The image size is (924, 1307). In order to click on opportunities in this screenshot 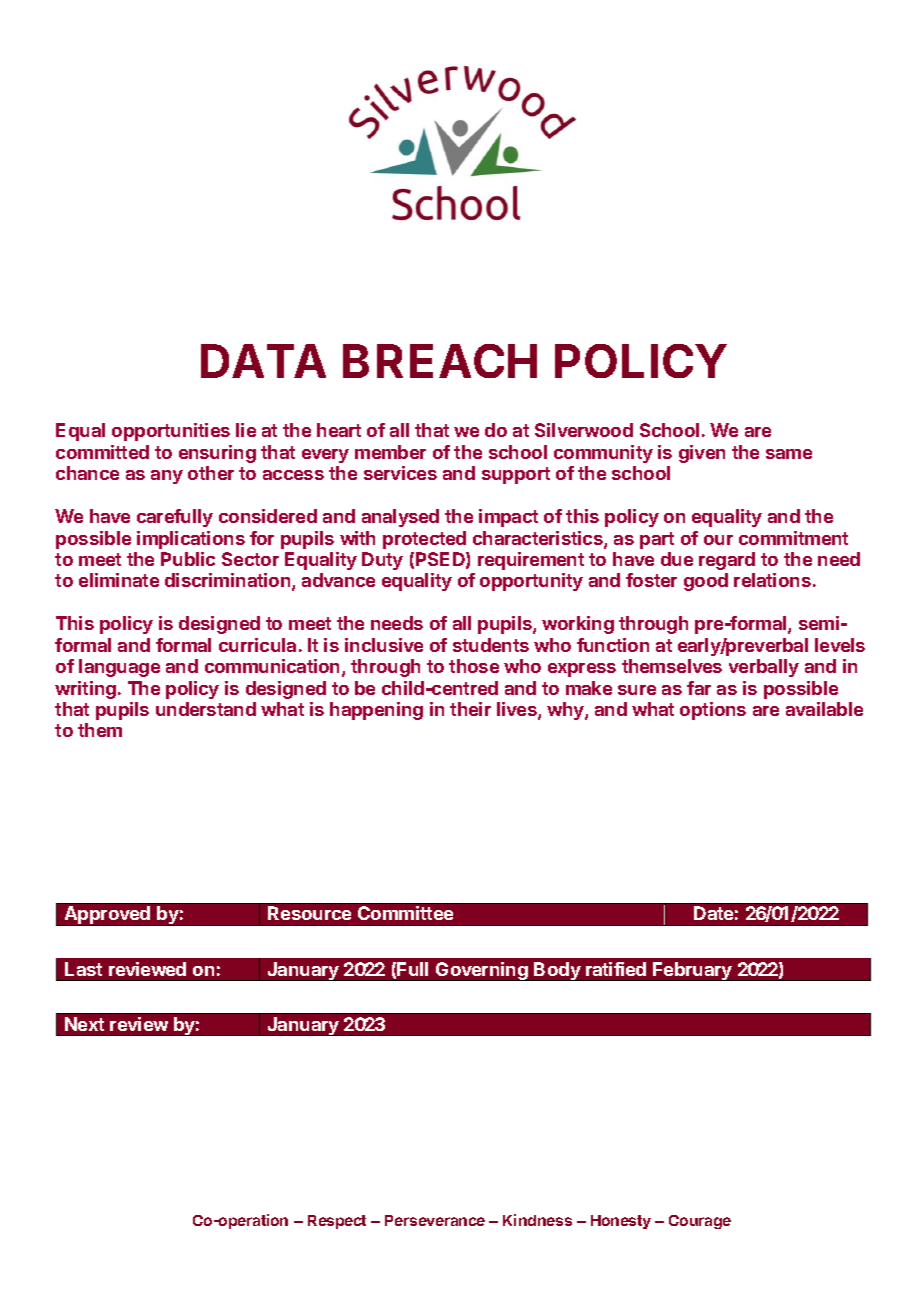, I will do `click(171, 432)`.
